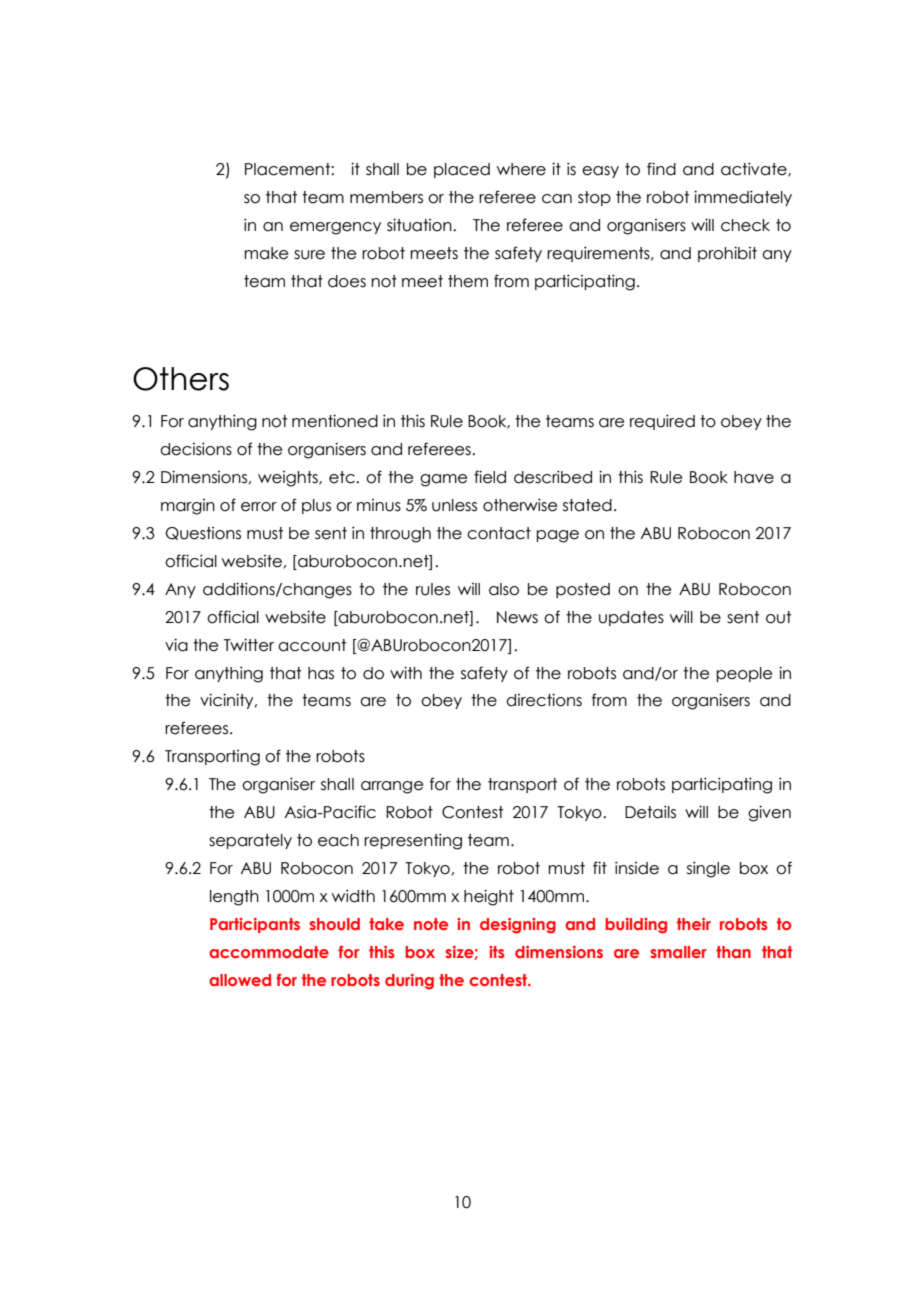  Describe the element at coordinates (462, 170) in the document. I see `placed` at that location.
